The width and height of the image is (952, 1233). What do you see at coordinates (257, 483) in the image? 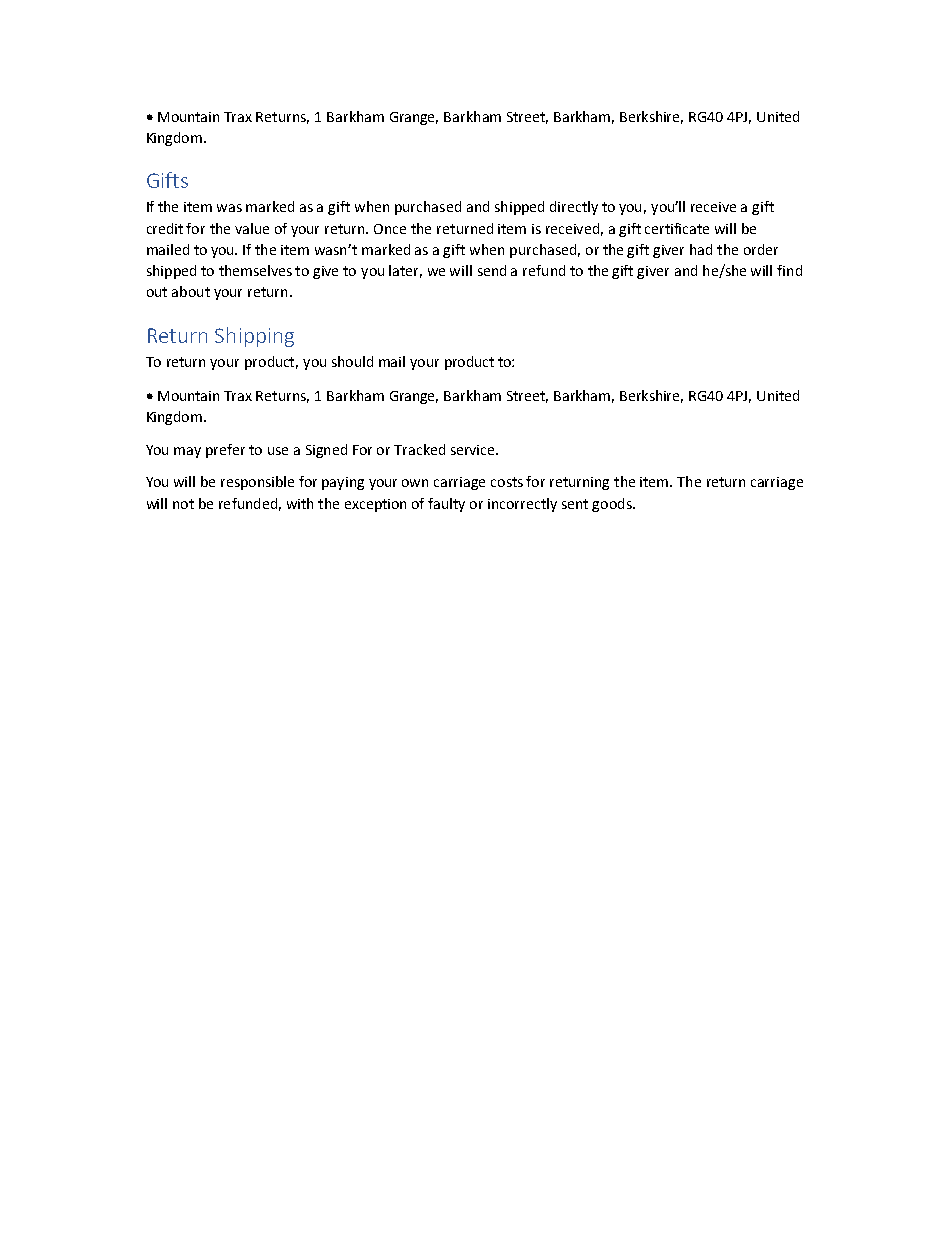
I see `responsible` at bounding box center [257, 483].
